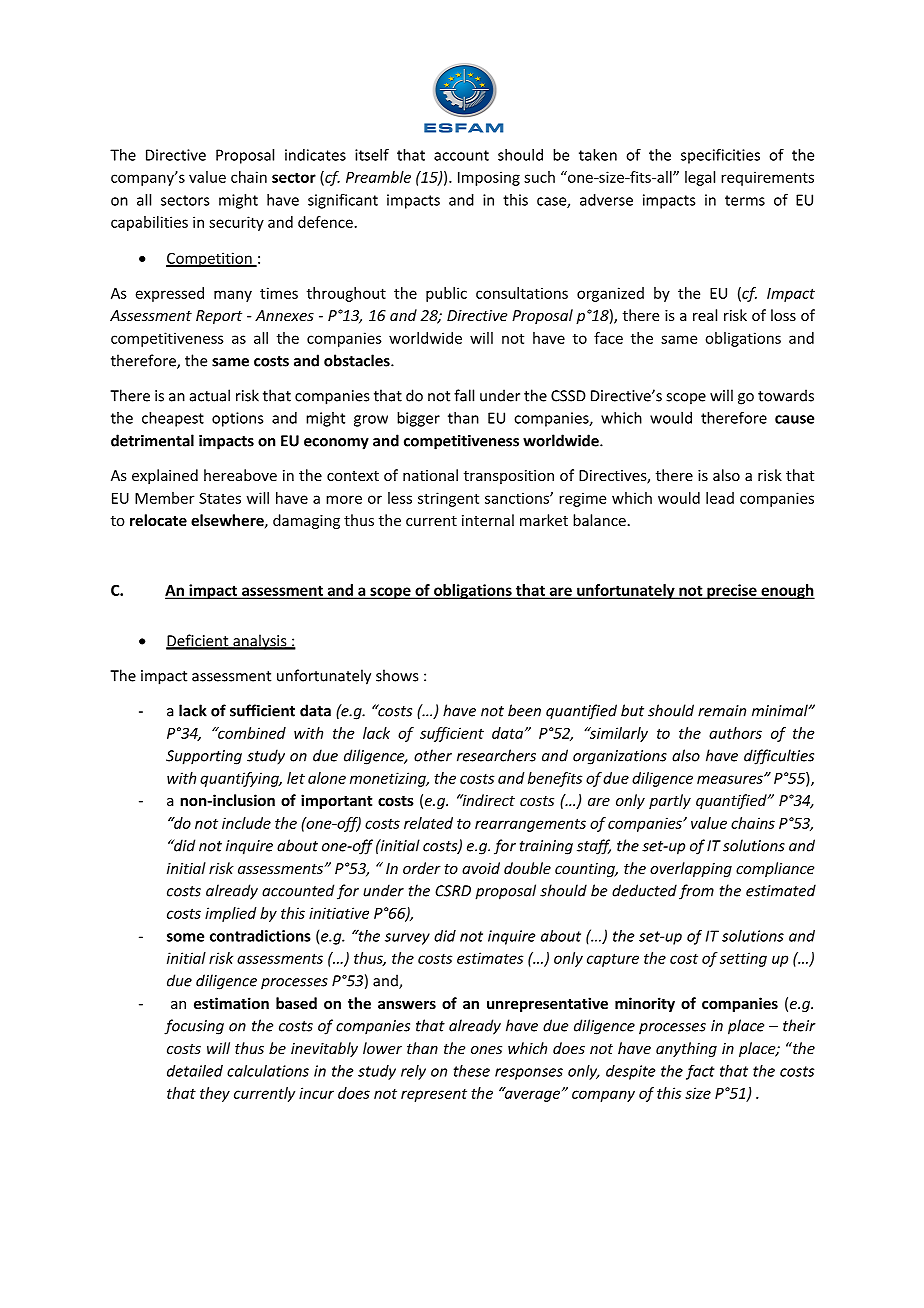 This image has width=924, height=1308. I want to click on shows, so click(397, 675).
